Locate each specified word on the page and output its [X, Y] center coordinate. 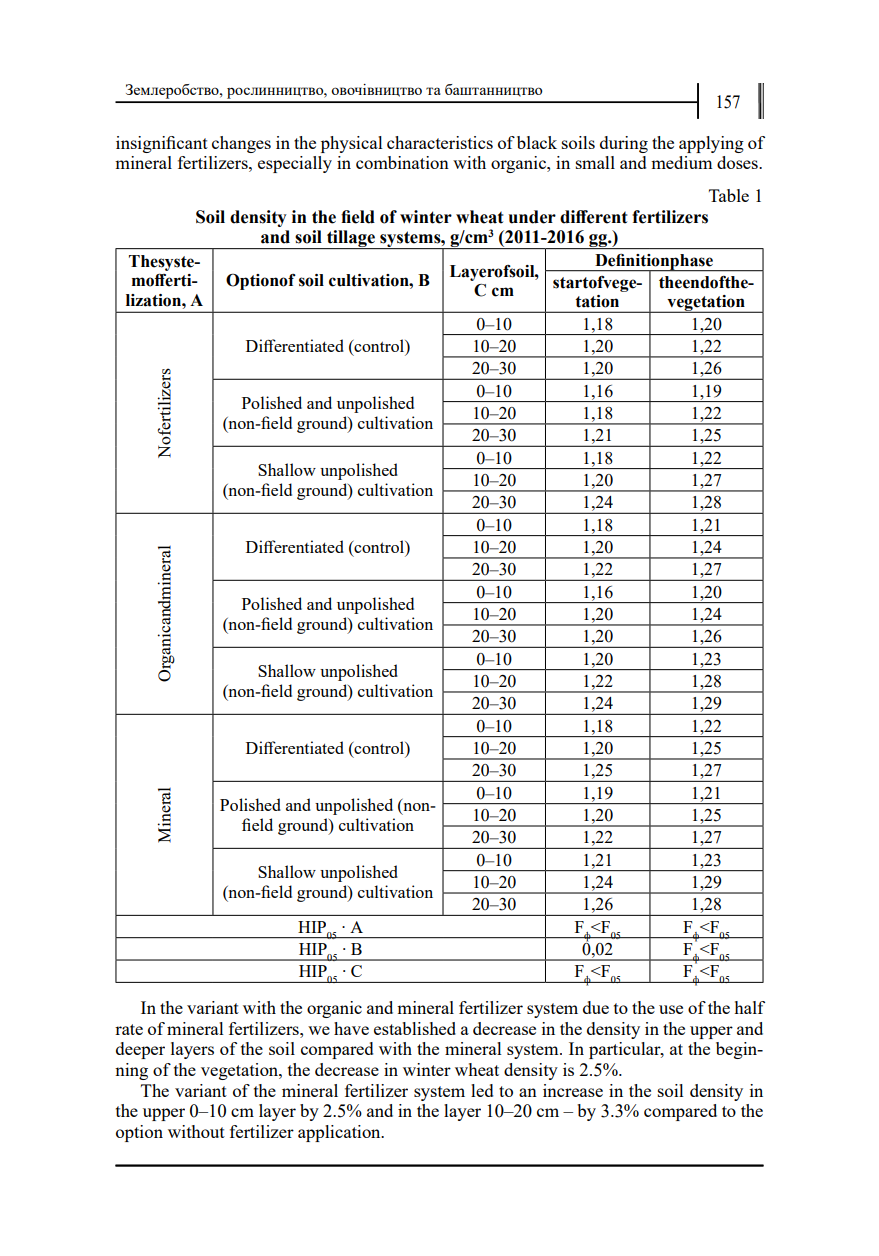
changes [241, 144]
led [482, 1090]
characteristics [440, 142]
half [749, 1007]
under [532, 217]
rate [129, 1029]
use [671, 1009]
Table [729, 195]
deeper [140, 1050]
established [415, 1028]
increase [573, 1090]
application [340, 1133]
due [596, 1007]
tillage [351, 239]
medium [681, 162]
